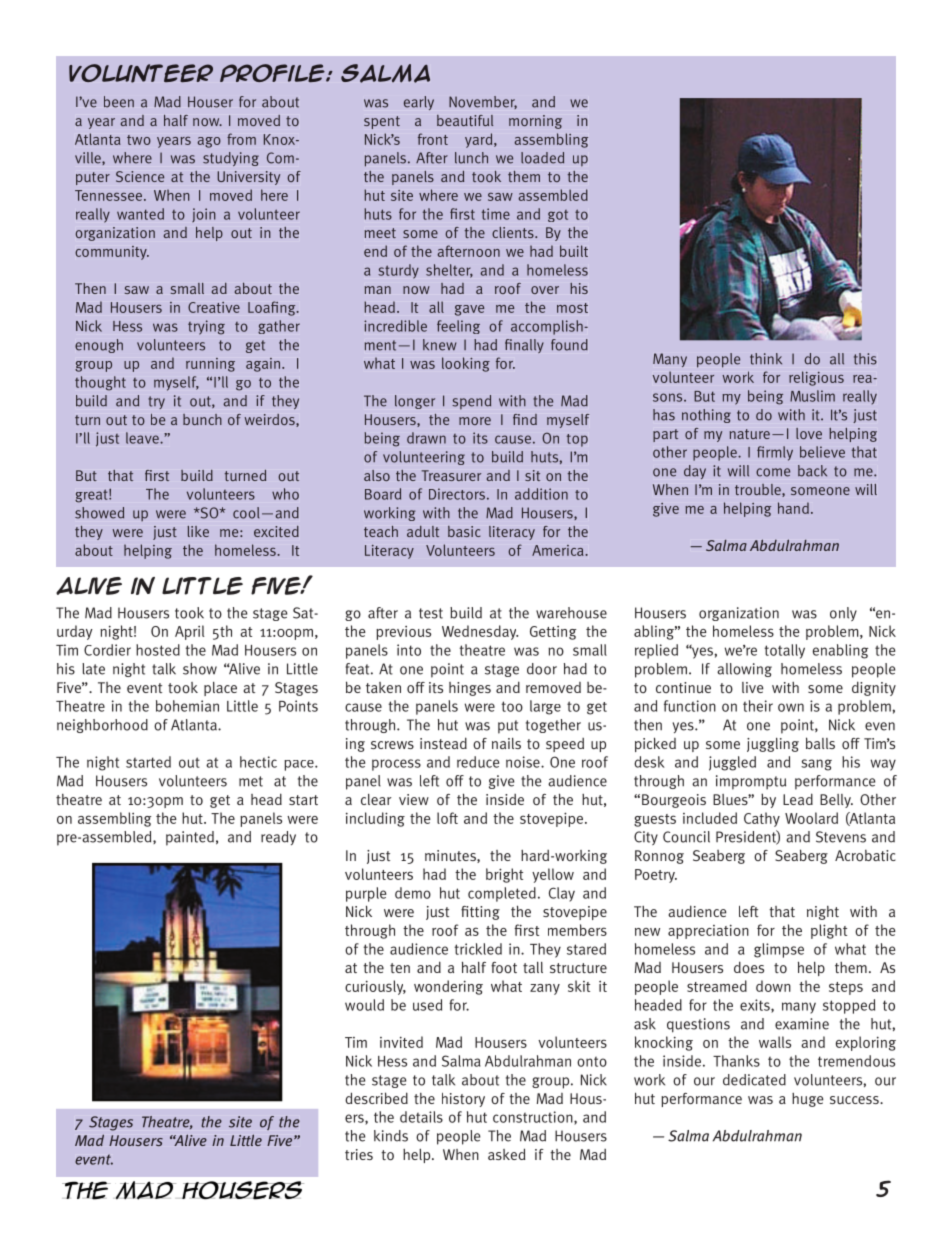  What do you see at coordinates (535, 122) in the screenshot?
I see `morning` at bounding box center [535, 122].
